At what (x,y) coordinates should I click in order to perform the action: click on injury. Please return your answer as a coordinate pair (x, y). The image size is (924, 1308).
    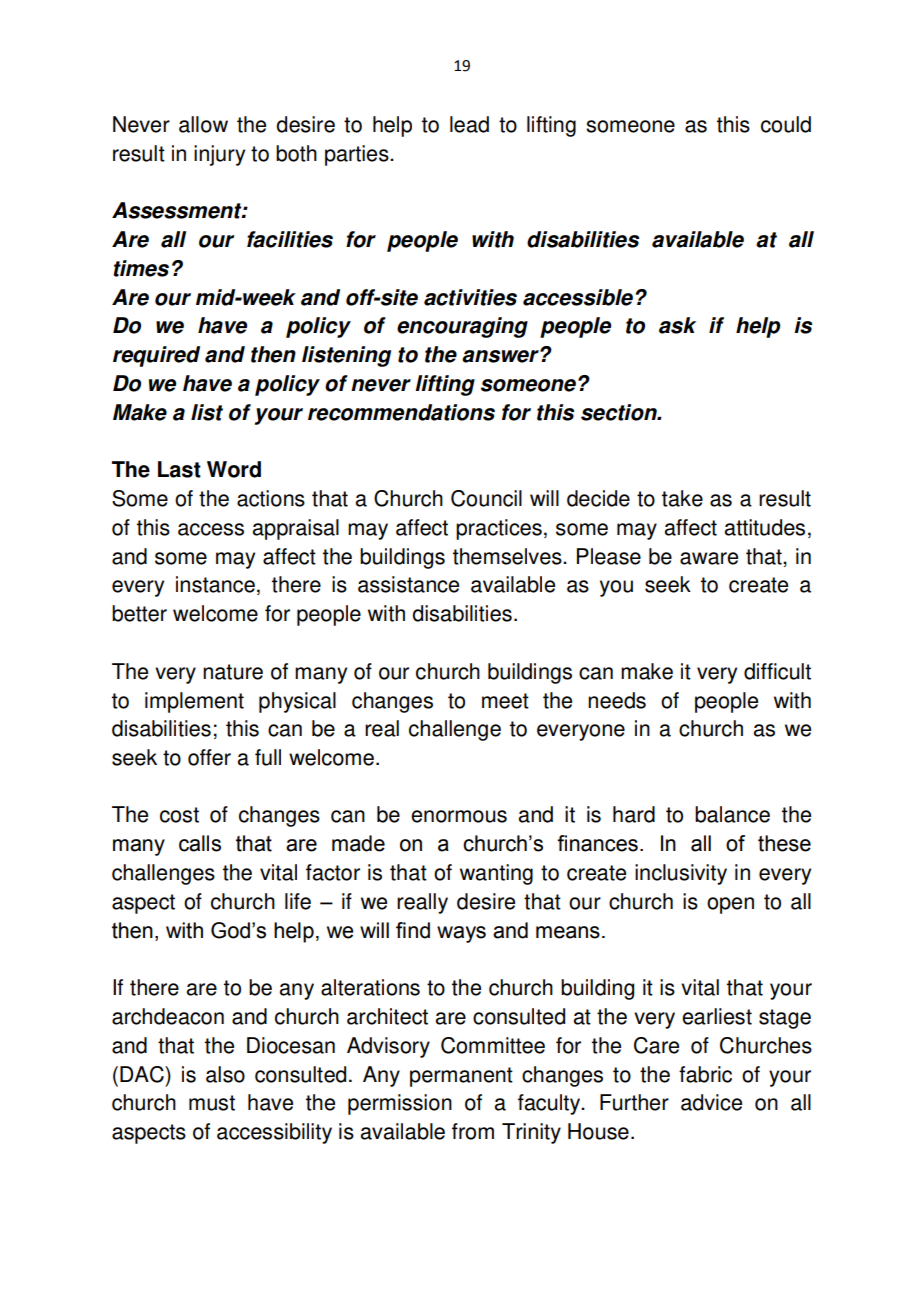
    Looking at the image, I should click on (219, 155).
